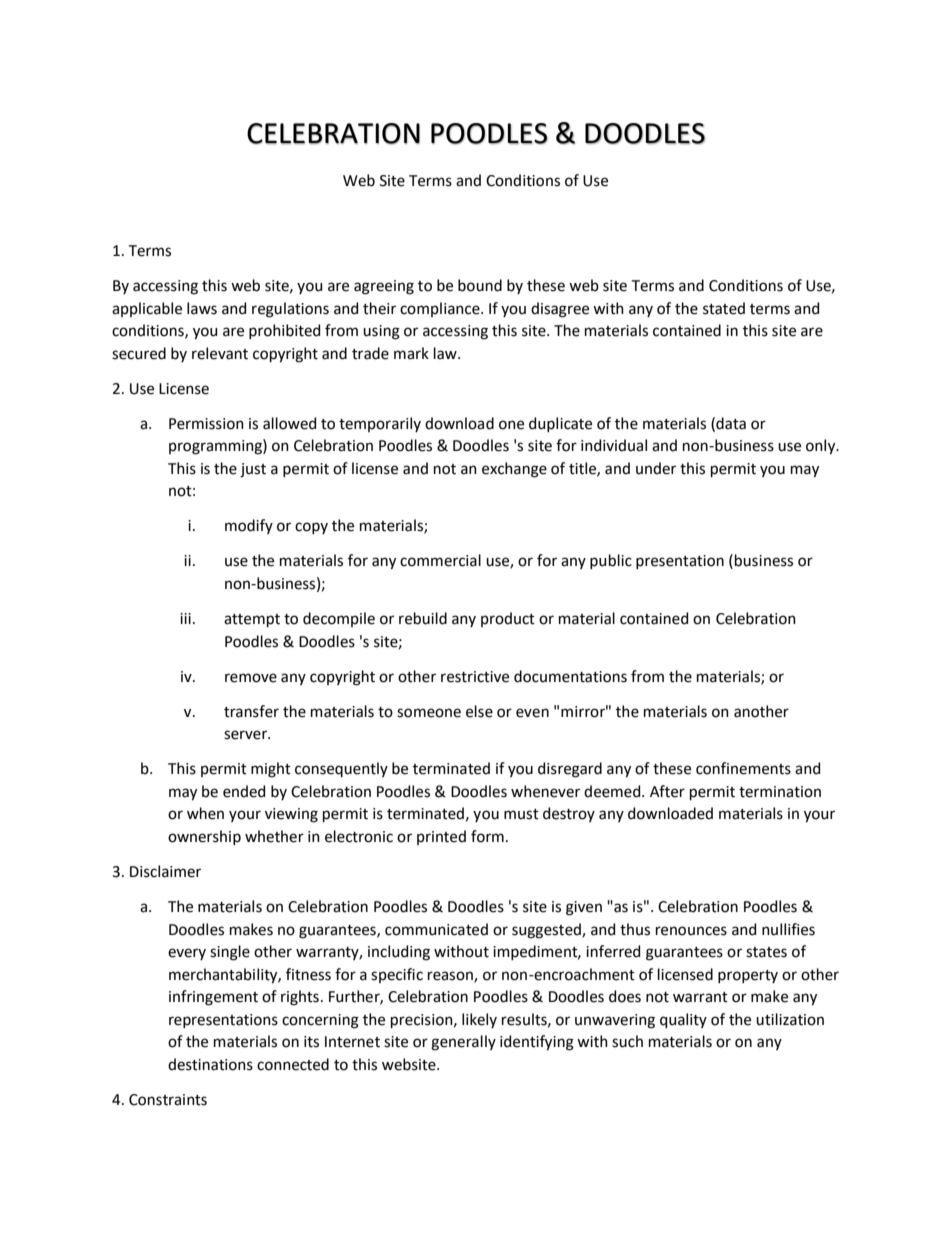 Image resolution: width=952 pixels, height=1233 pixels. Describe the element at coordinates (724, 308) in the page. I see `stated` at that location.
